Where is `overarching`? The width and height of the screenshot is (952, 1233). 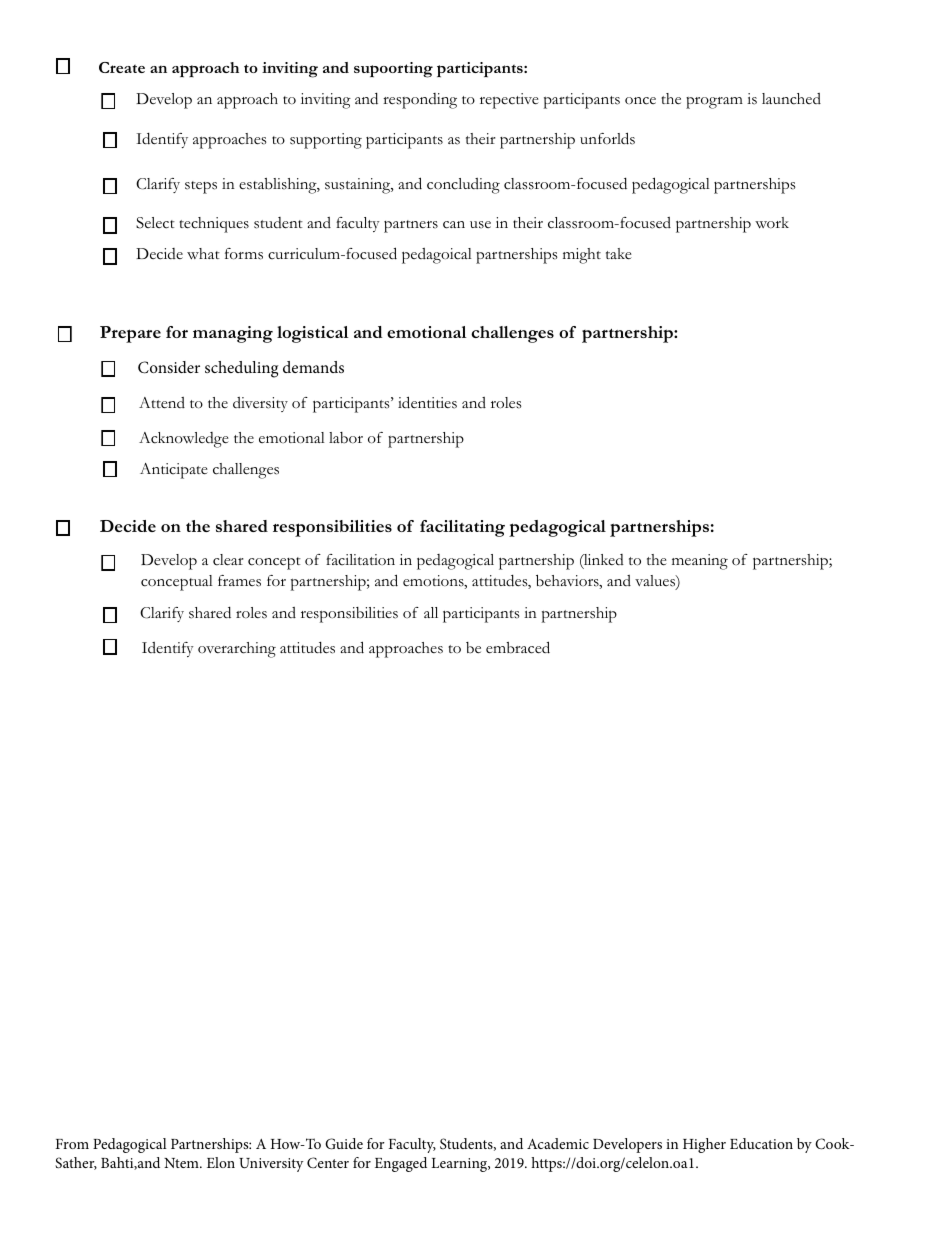 overarching is located at coordinates (237, 650).
